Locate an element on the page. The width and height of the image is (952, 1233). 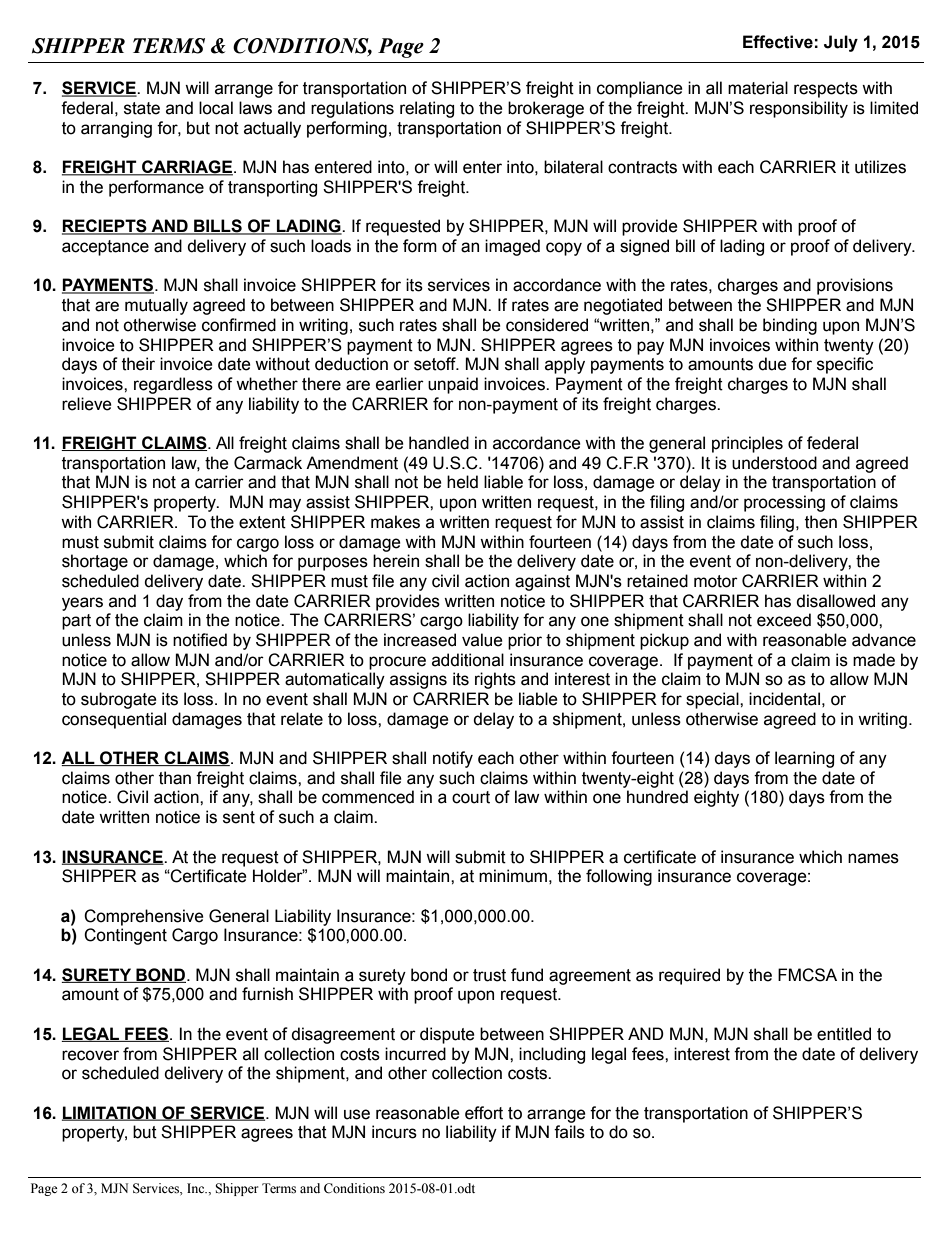
against is located at coordinates (542, 582).
